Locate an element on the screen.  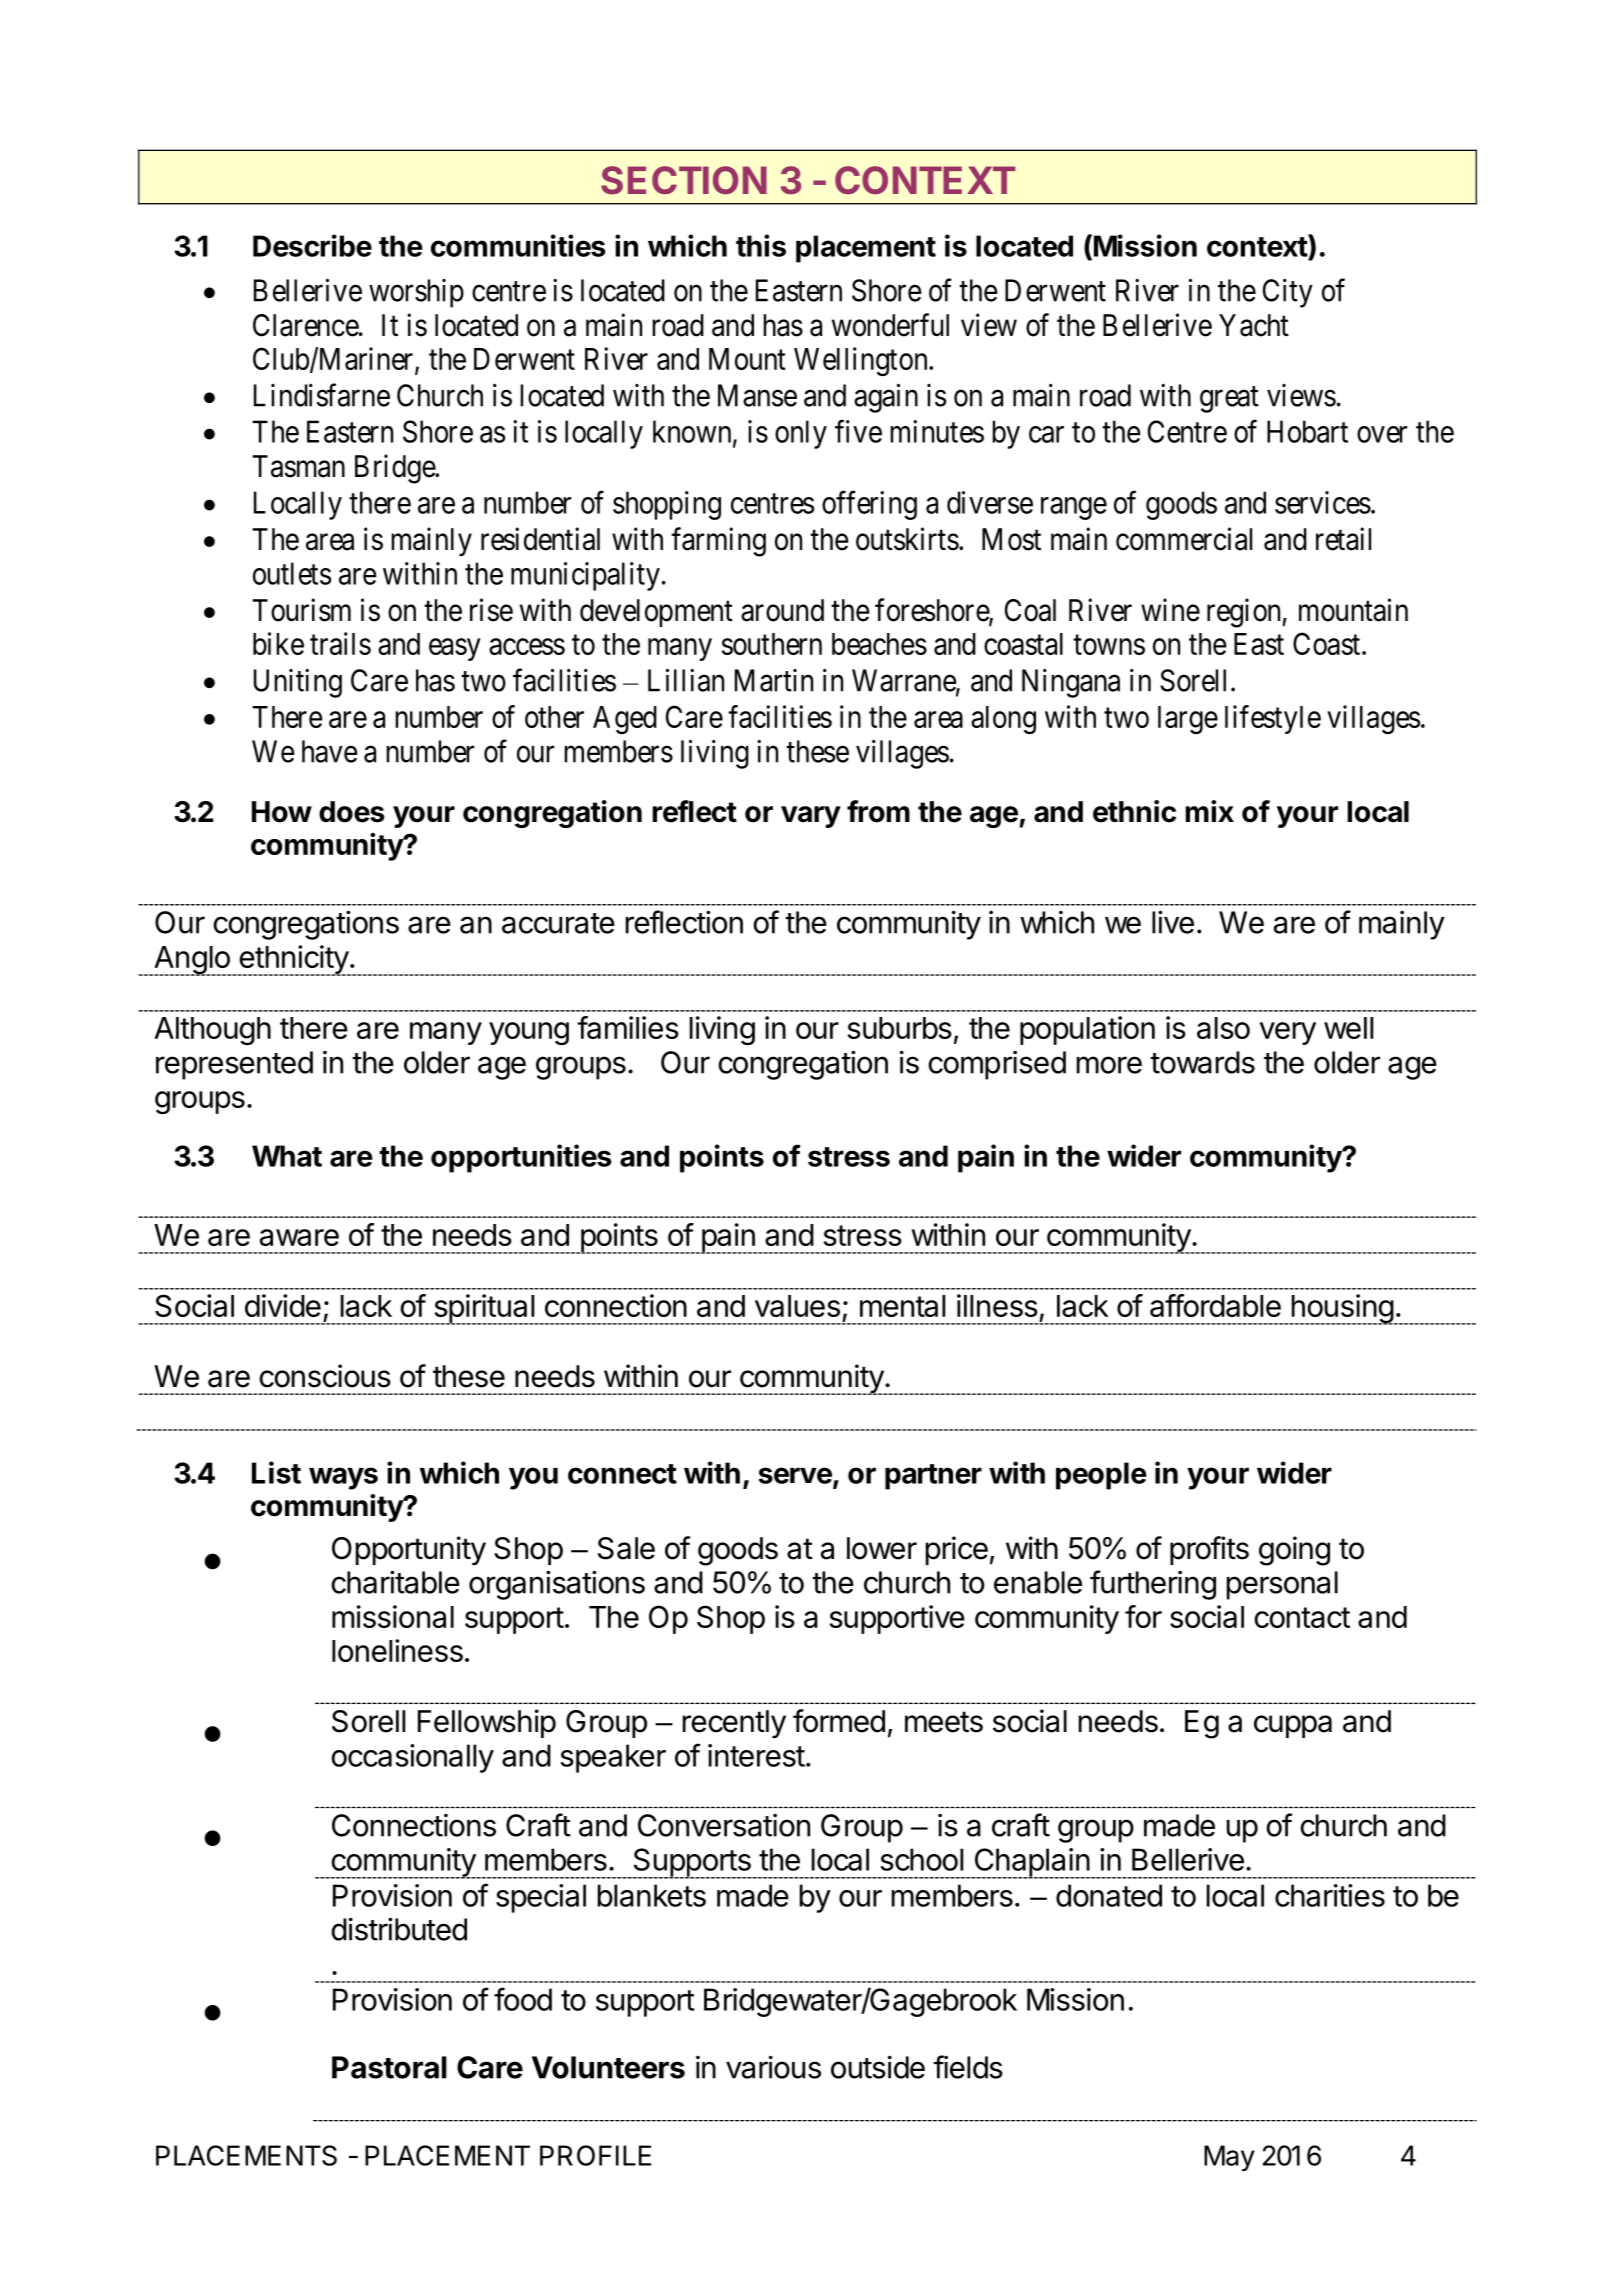
have is located at coordinates (330, 751).
